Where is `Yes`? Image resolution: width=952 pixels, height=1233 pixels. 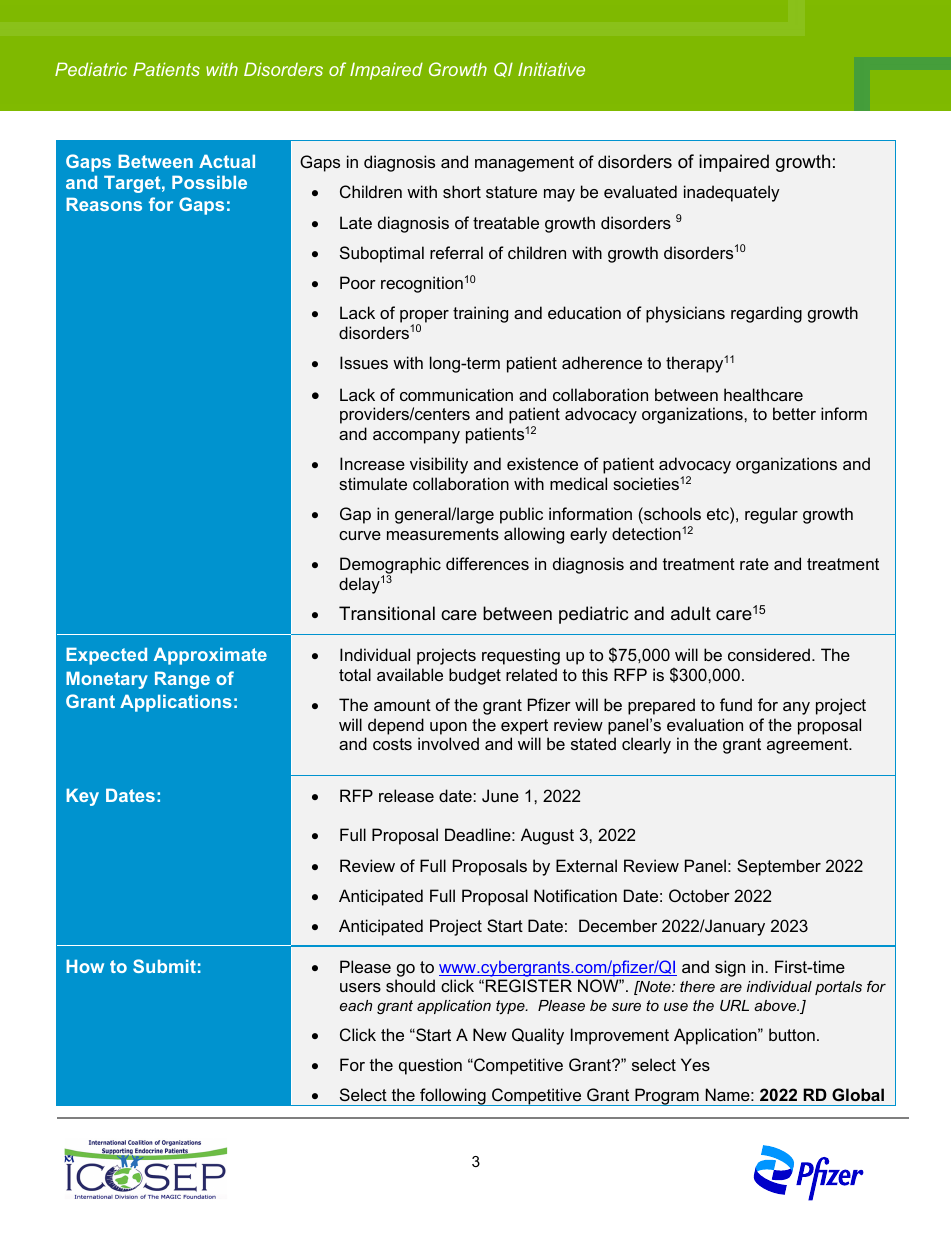 Yes is located at coordinates (695, 1064).
